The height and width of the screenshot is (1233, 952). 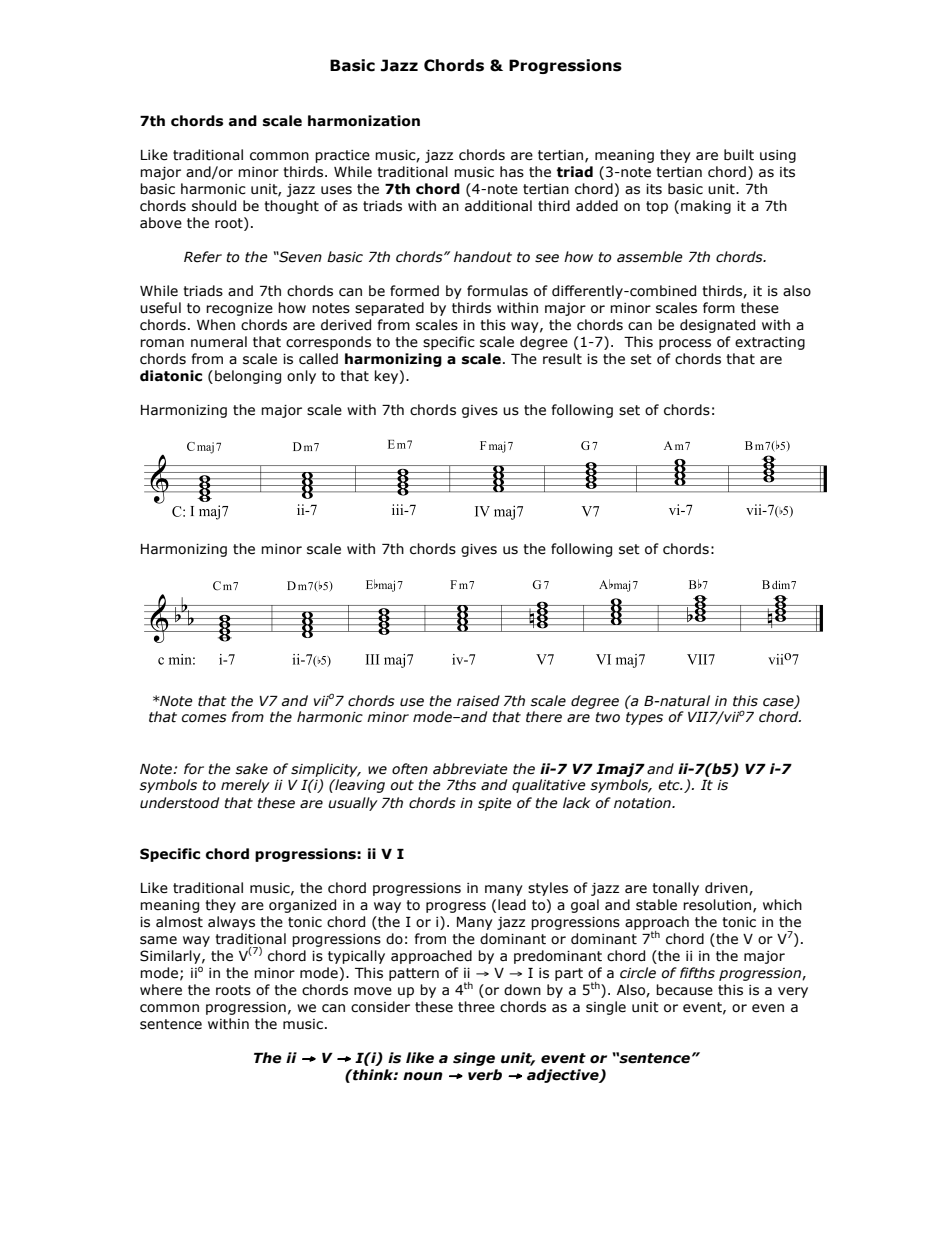 What do you see at coordinates (739, 155) in the screenshot?
I see `built` at bounding box center [739, 155].
